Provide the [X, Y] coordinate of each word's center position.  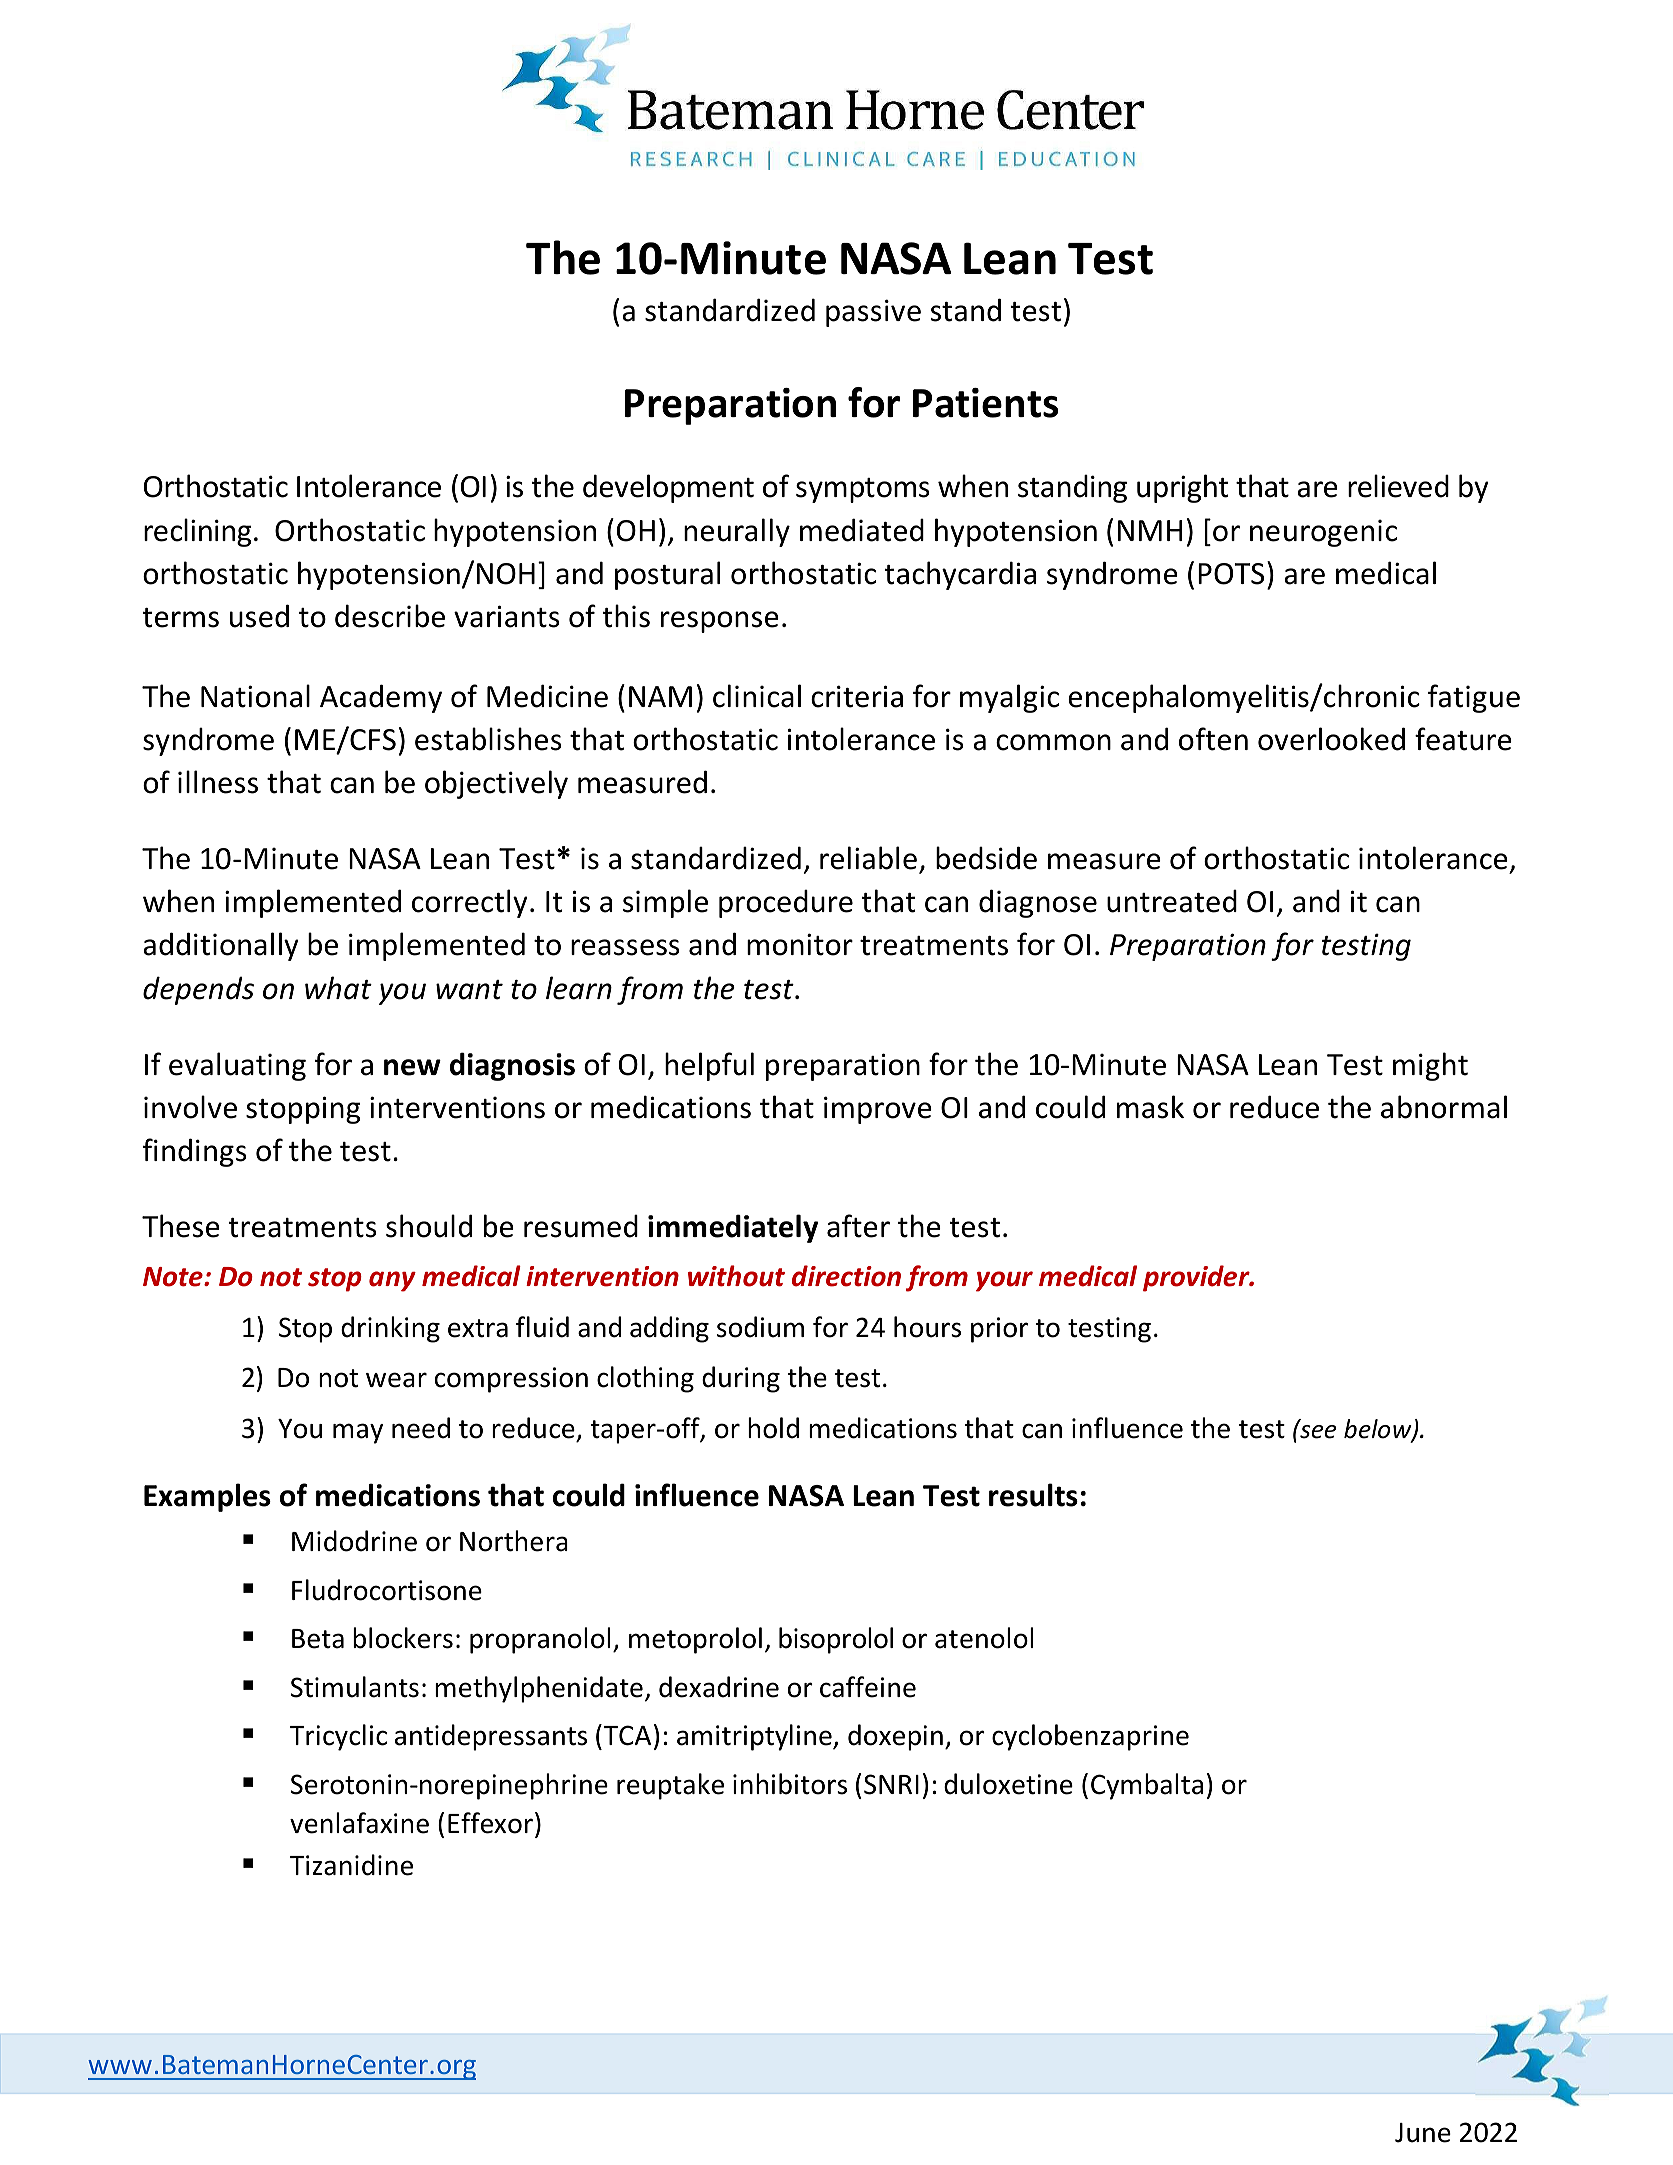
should [429, 1226]
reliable [868, 858]
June [1423, 2133]
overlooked [1331, 739]
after [858, 1226]
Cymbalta [1147, 1786]
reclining [198, 532]
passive [873, 313]
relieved [1398, 486]
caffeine [868, 1687]
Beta [318, 1639]
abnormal [1444, 1107]
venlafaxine [359, 1823]
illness [218, 782]
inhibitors [790, 1784]
